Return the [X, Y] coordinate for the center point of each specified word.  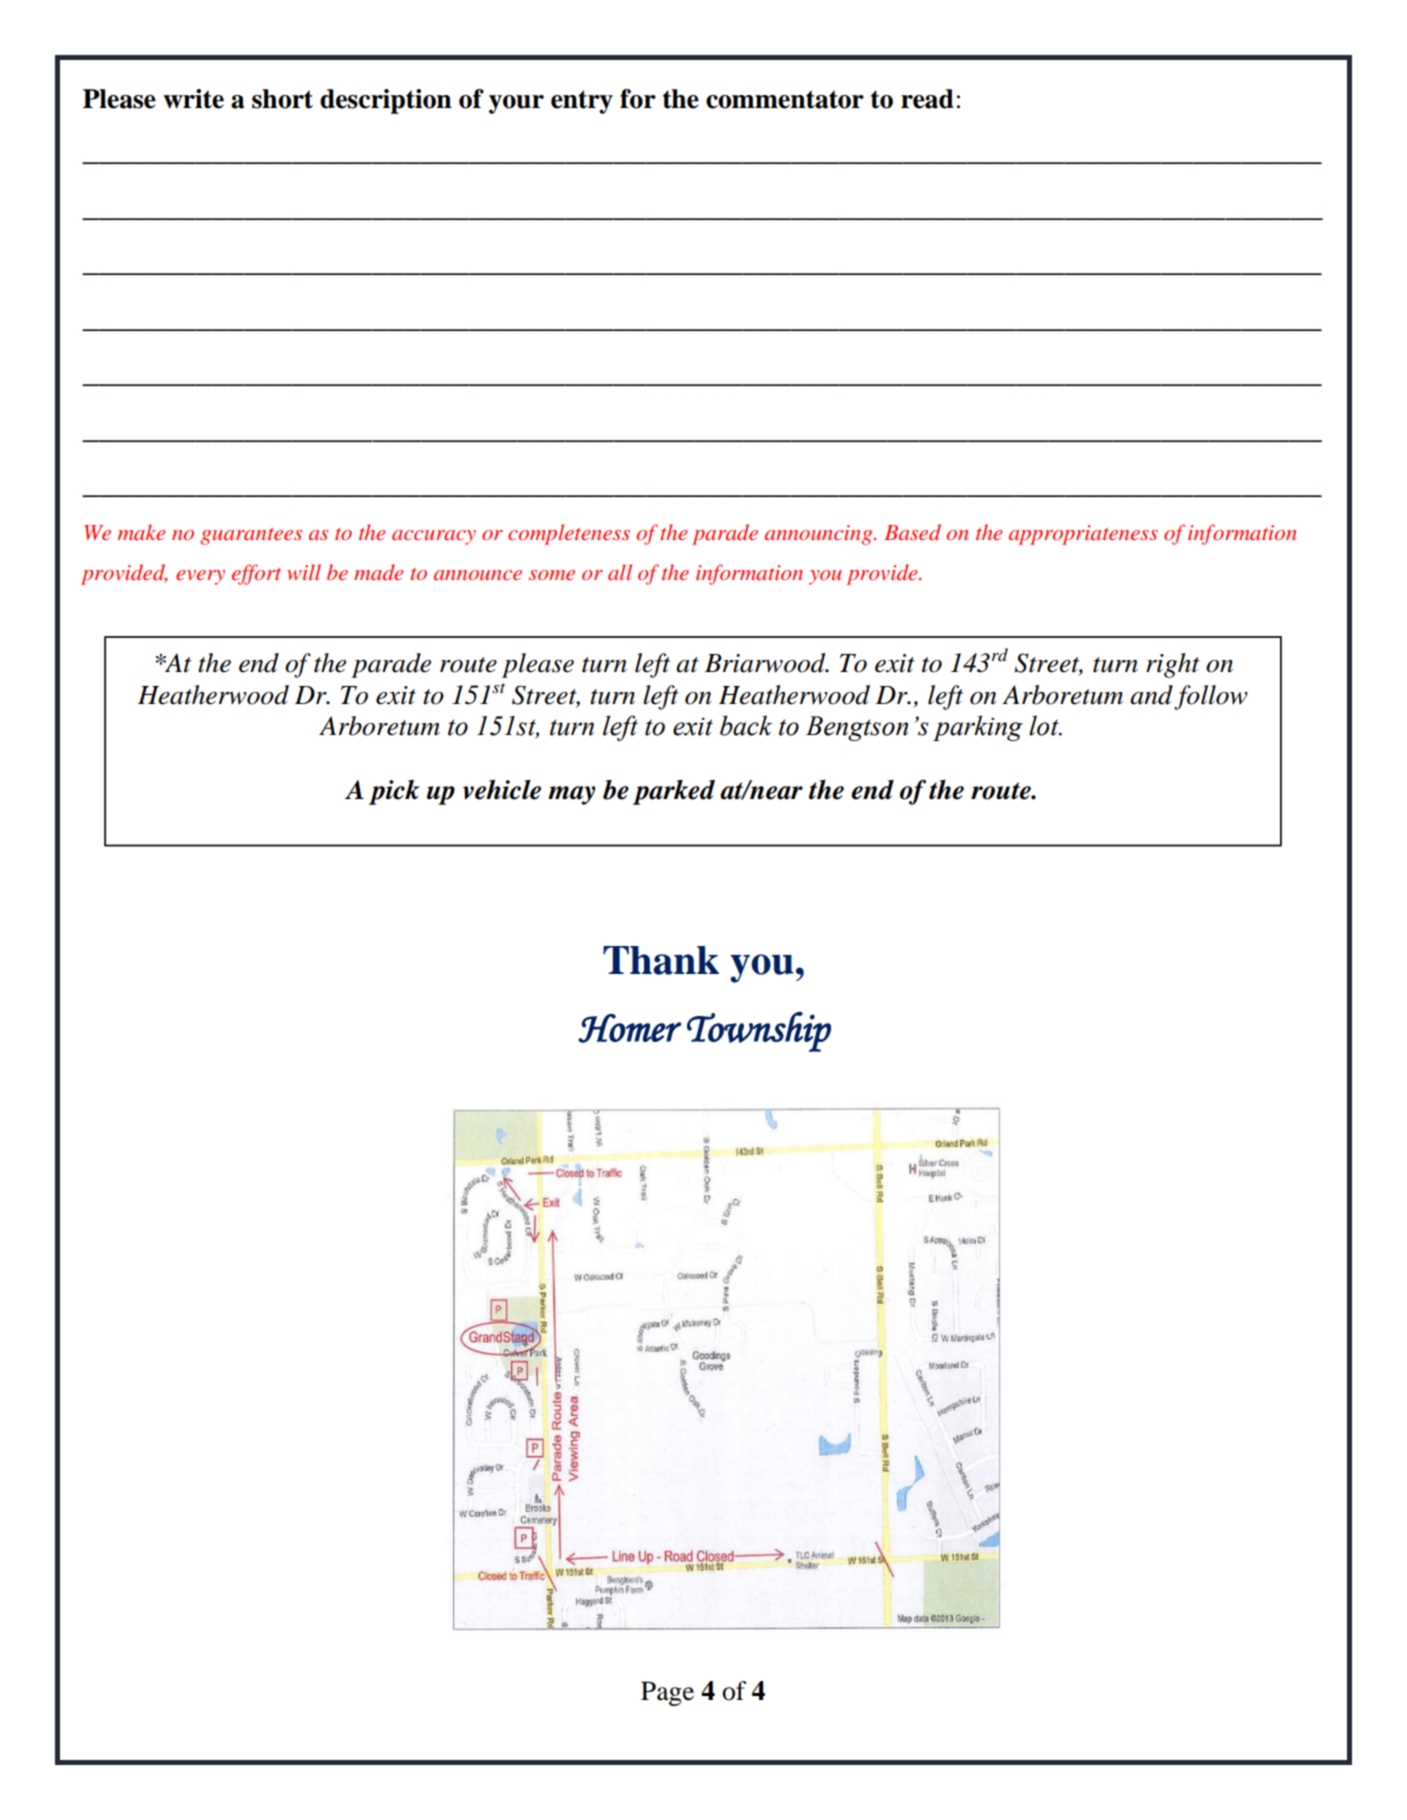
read [927, 99]
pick [394, 792]
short [282, 99]
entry [582, 102]
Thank [661, 960]
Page [667, 1693]
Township [759, 1032]
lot [1045, 725]
